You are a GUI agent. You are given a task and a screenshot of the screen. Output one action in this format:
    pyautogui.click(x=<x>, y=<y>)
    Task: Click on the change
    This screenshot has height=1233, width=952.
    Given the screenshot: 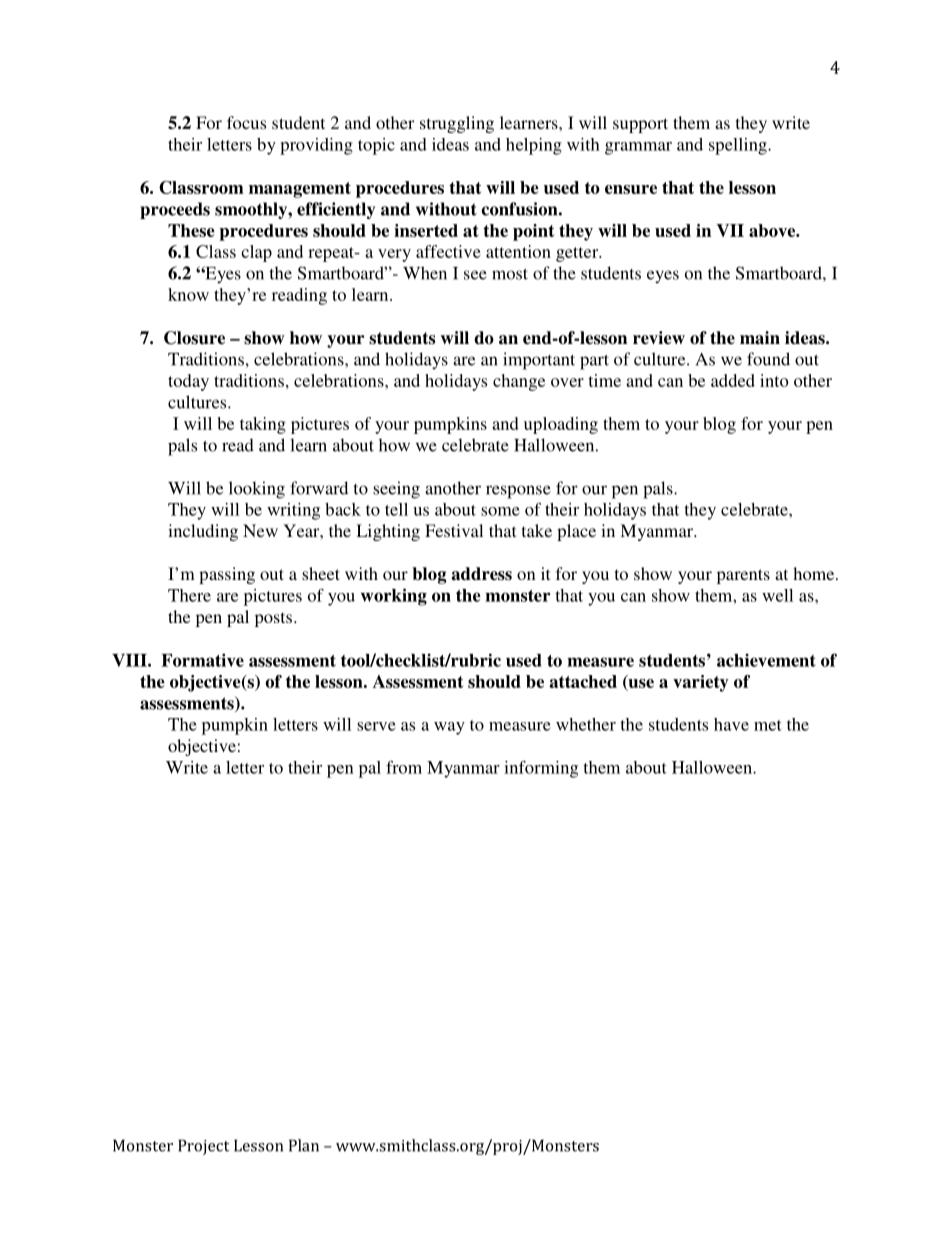 What is the action you would take?
    pyautogui.click(x=519, y=382)
